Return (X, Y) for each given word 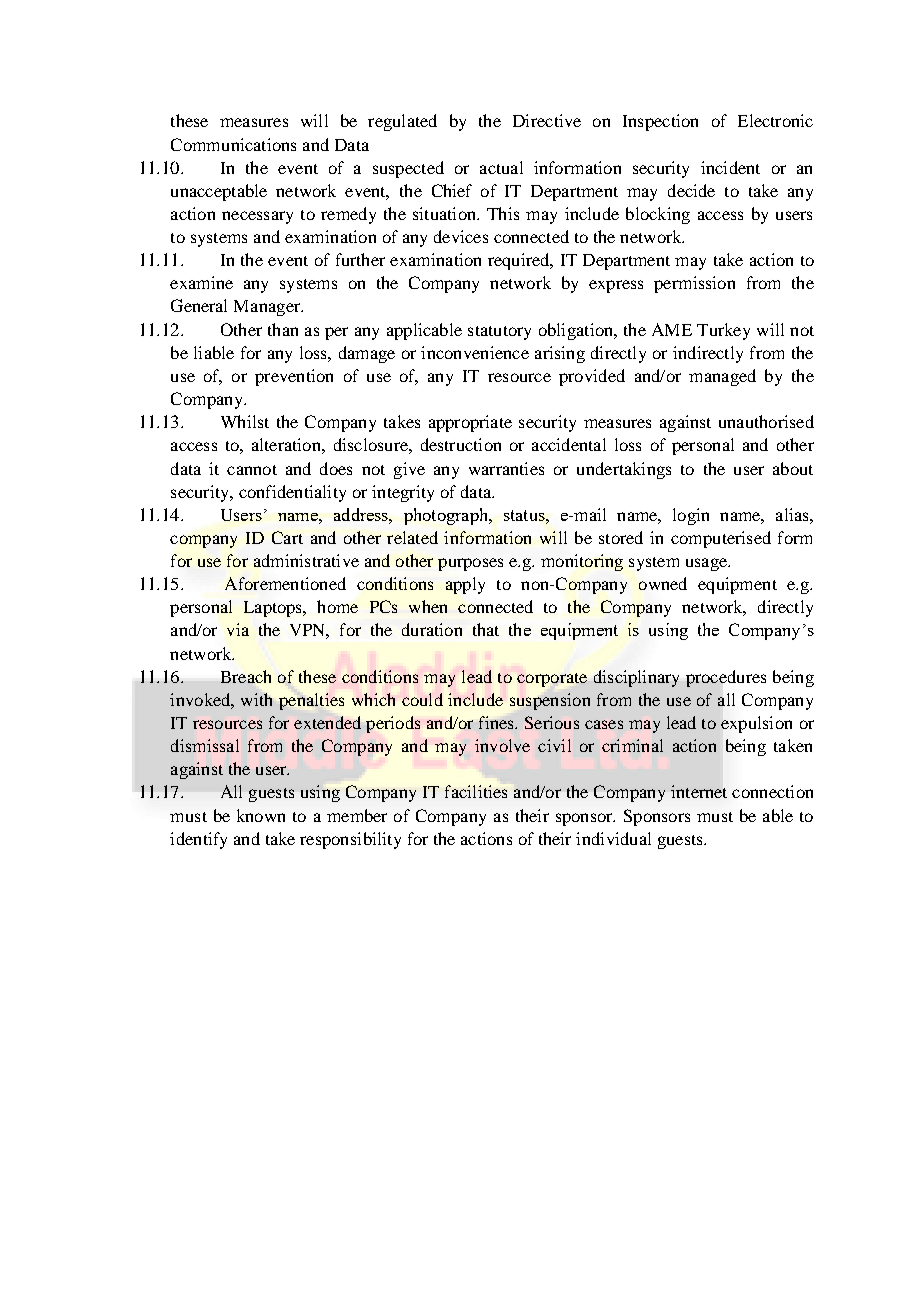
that (486, 629)
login (691, 516)
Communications (233, 144)
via (238, 629)
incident (730, 167)
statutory (499, 333)
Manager (268, 308)
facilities (476, 791)
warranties (506, 468)
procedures (726, 678)
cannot (252, 470)
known (261, 815)
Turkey (723, 331)
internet (699, 791)
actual (501, 167)
